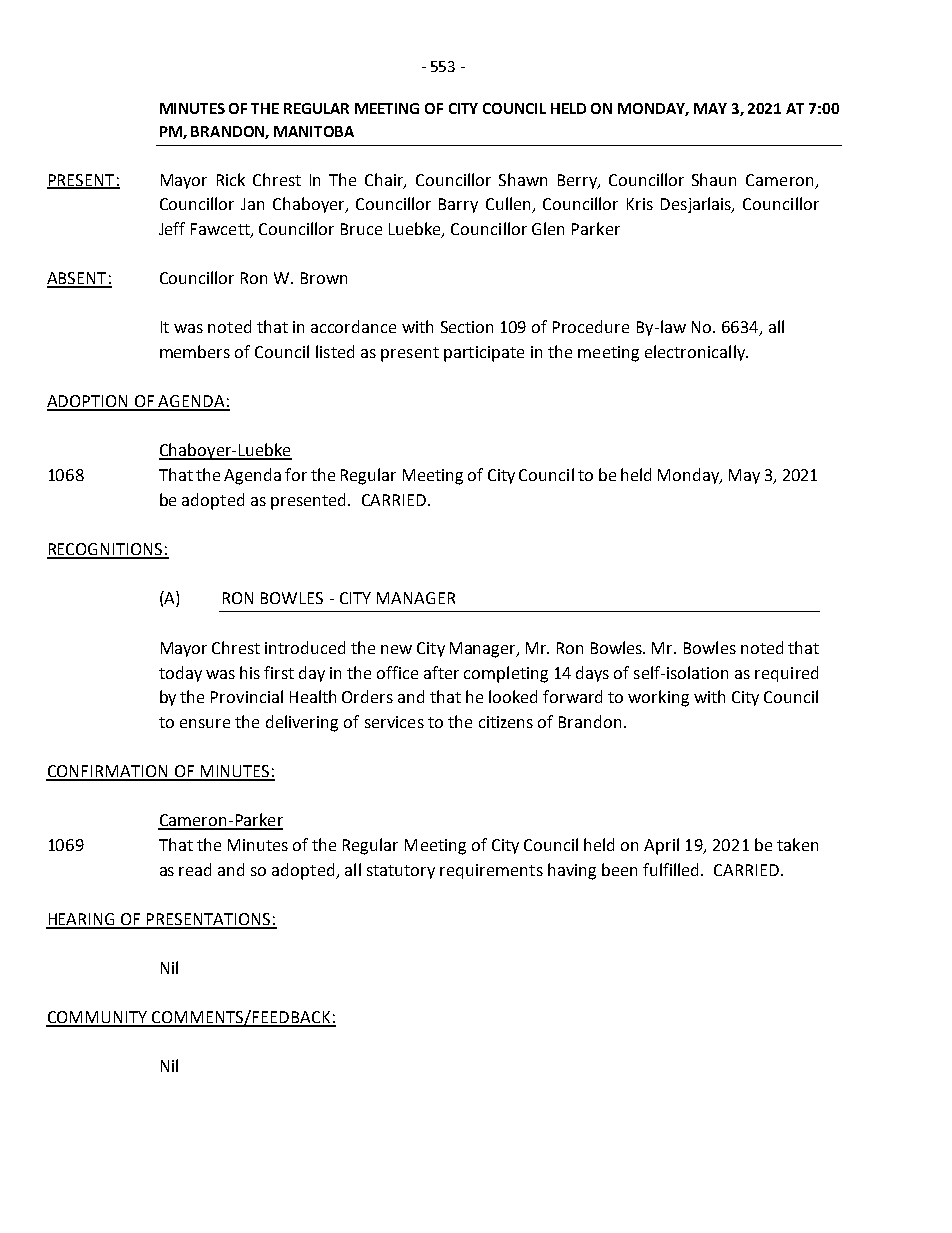 The width and height of the screenshot is (952, 1233). What do you see at coordinates (696, 353) in the screenshot?
I see `electronically` at bounding box center [696, 353].
